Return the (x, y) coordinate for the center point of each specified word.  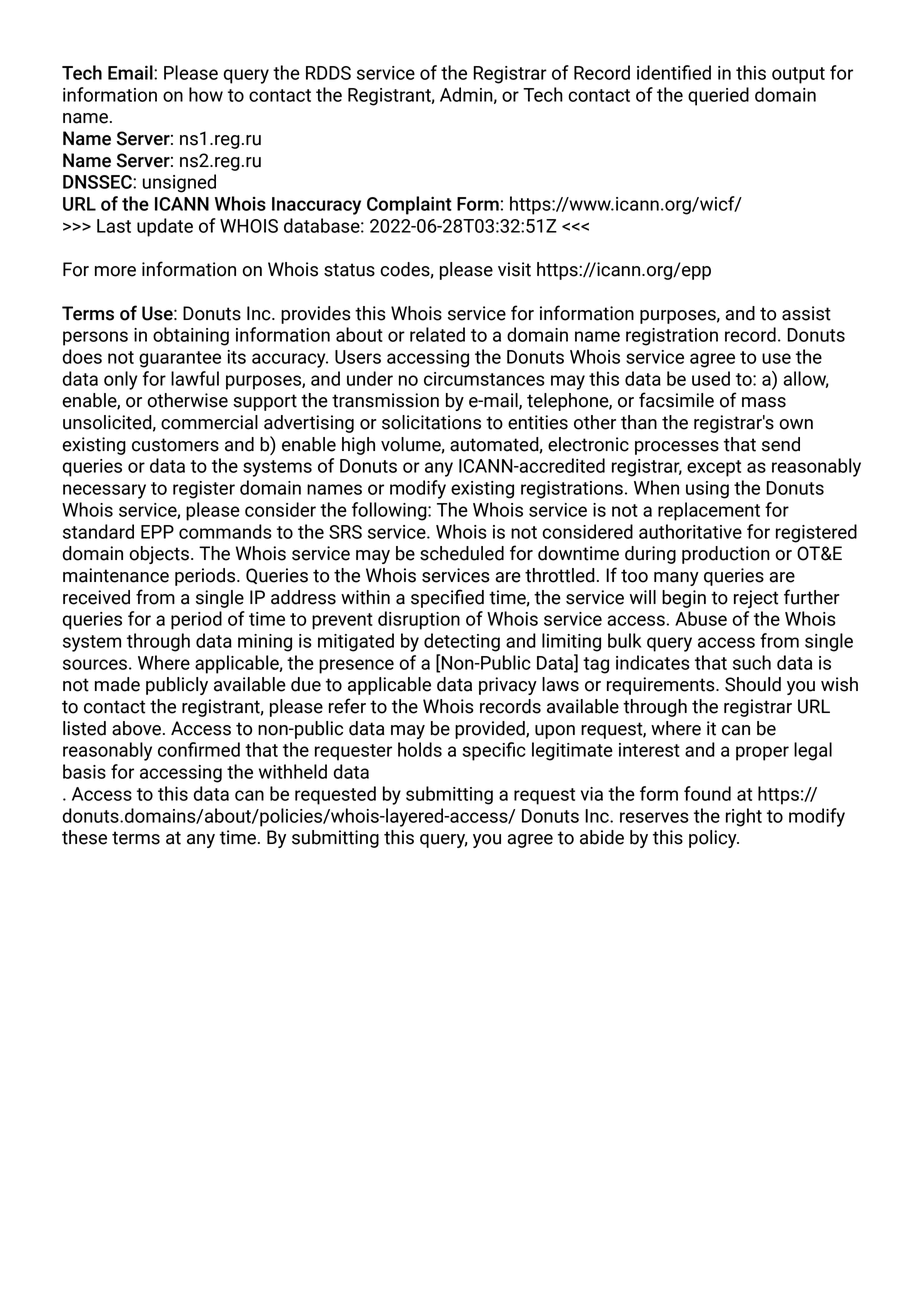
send (781, 444)
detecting (462, 642)
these (84, 837)
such (752, 662)
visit (514, 269)
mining (265, 643)
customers (175, 445)
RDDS (328, 73)
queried (718, 96)
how (206, 94)
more (115, 271)
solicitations (431, 422)
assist (806, 313)
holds (420, 749)
